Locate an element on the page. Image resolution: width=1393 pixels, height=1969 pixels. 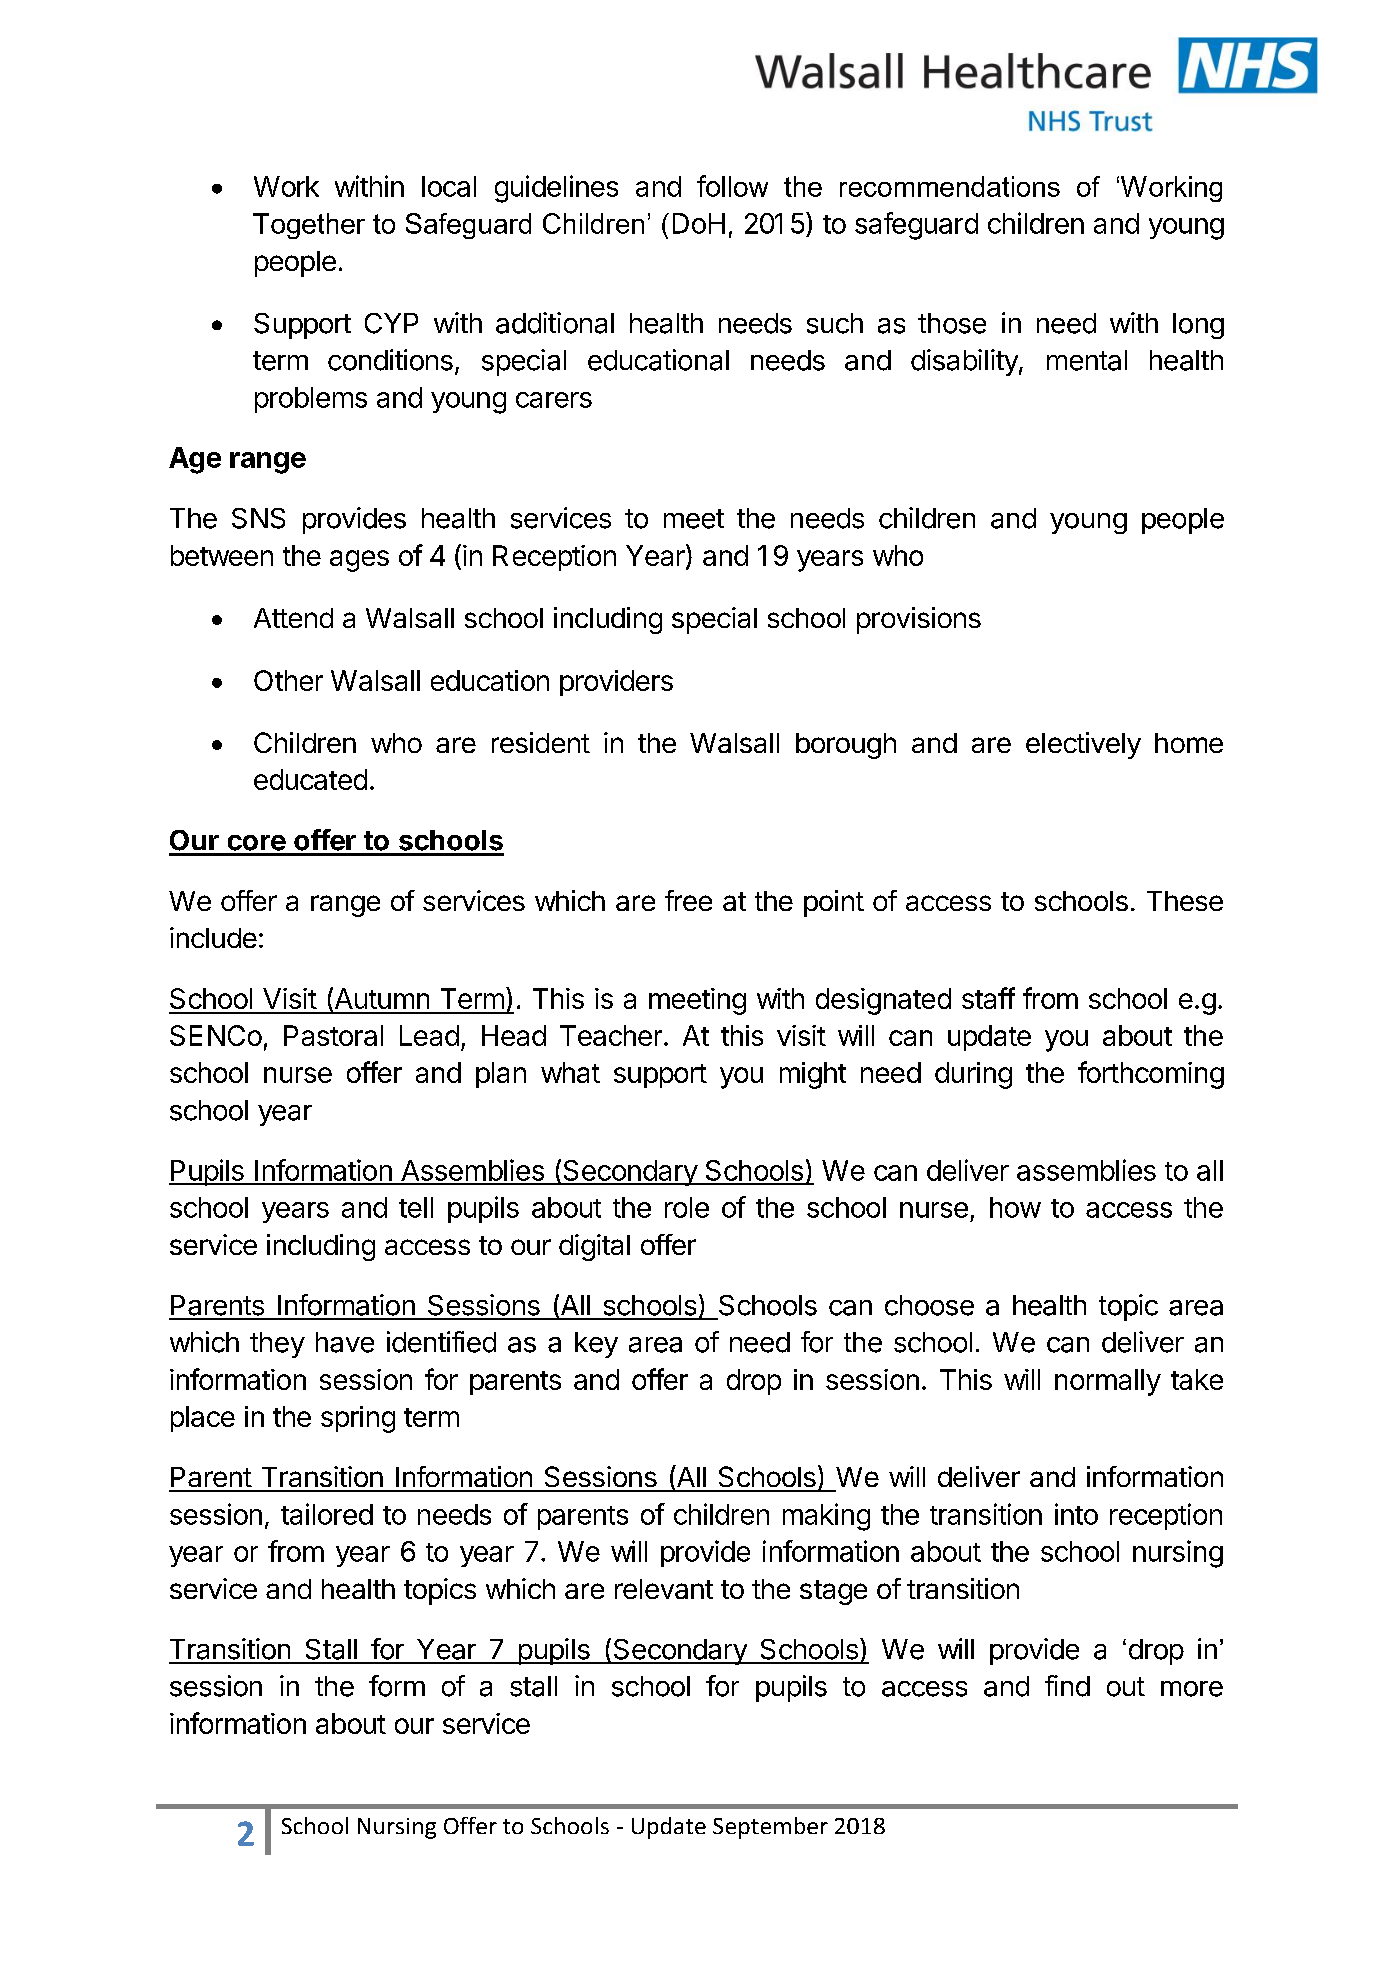
borough is located at coordinates (846, 746).
